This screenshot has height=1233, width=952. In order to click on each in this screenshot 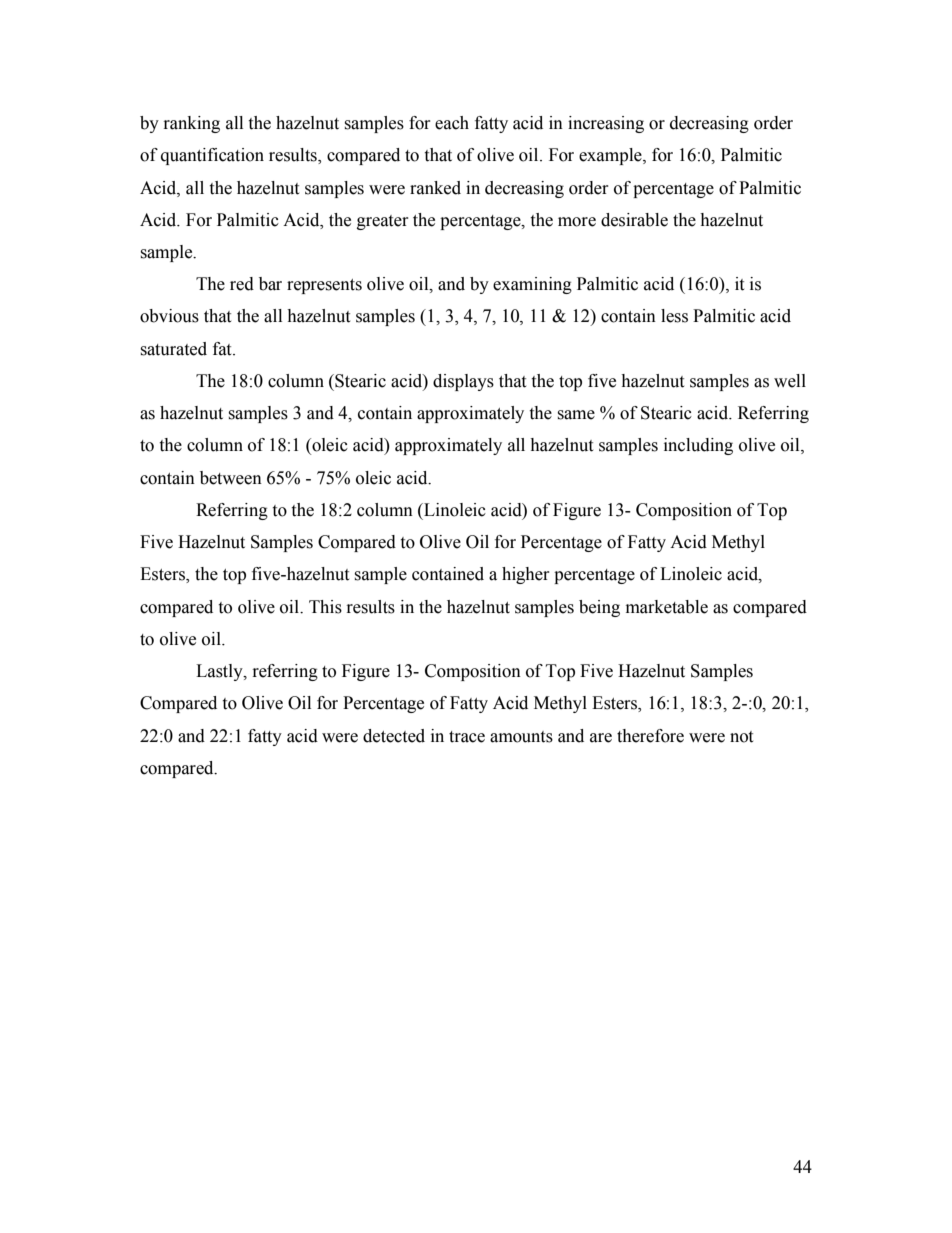, I will do `click(452, 123)`.
